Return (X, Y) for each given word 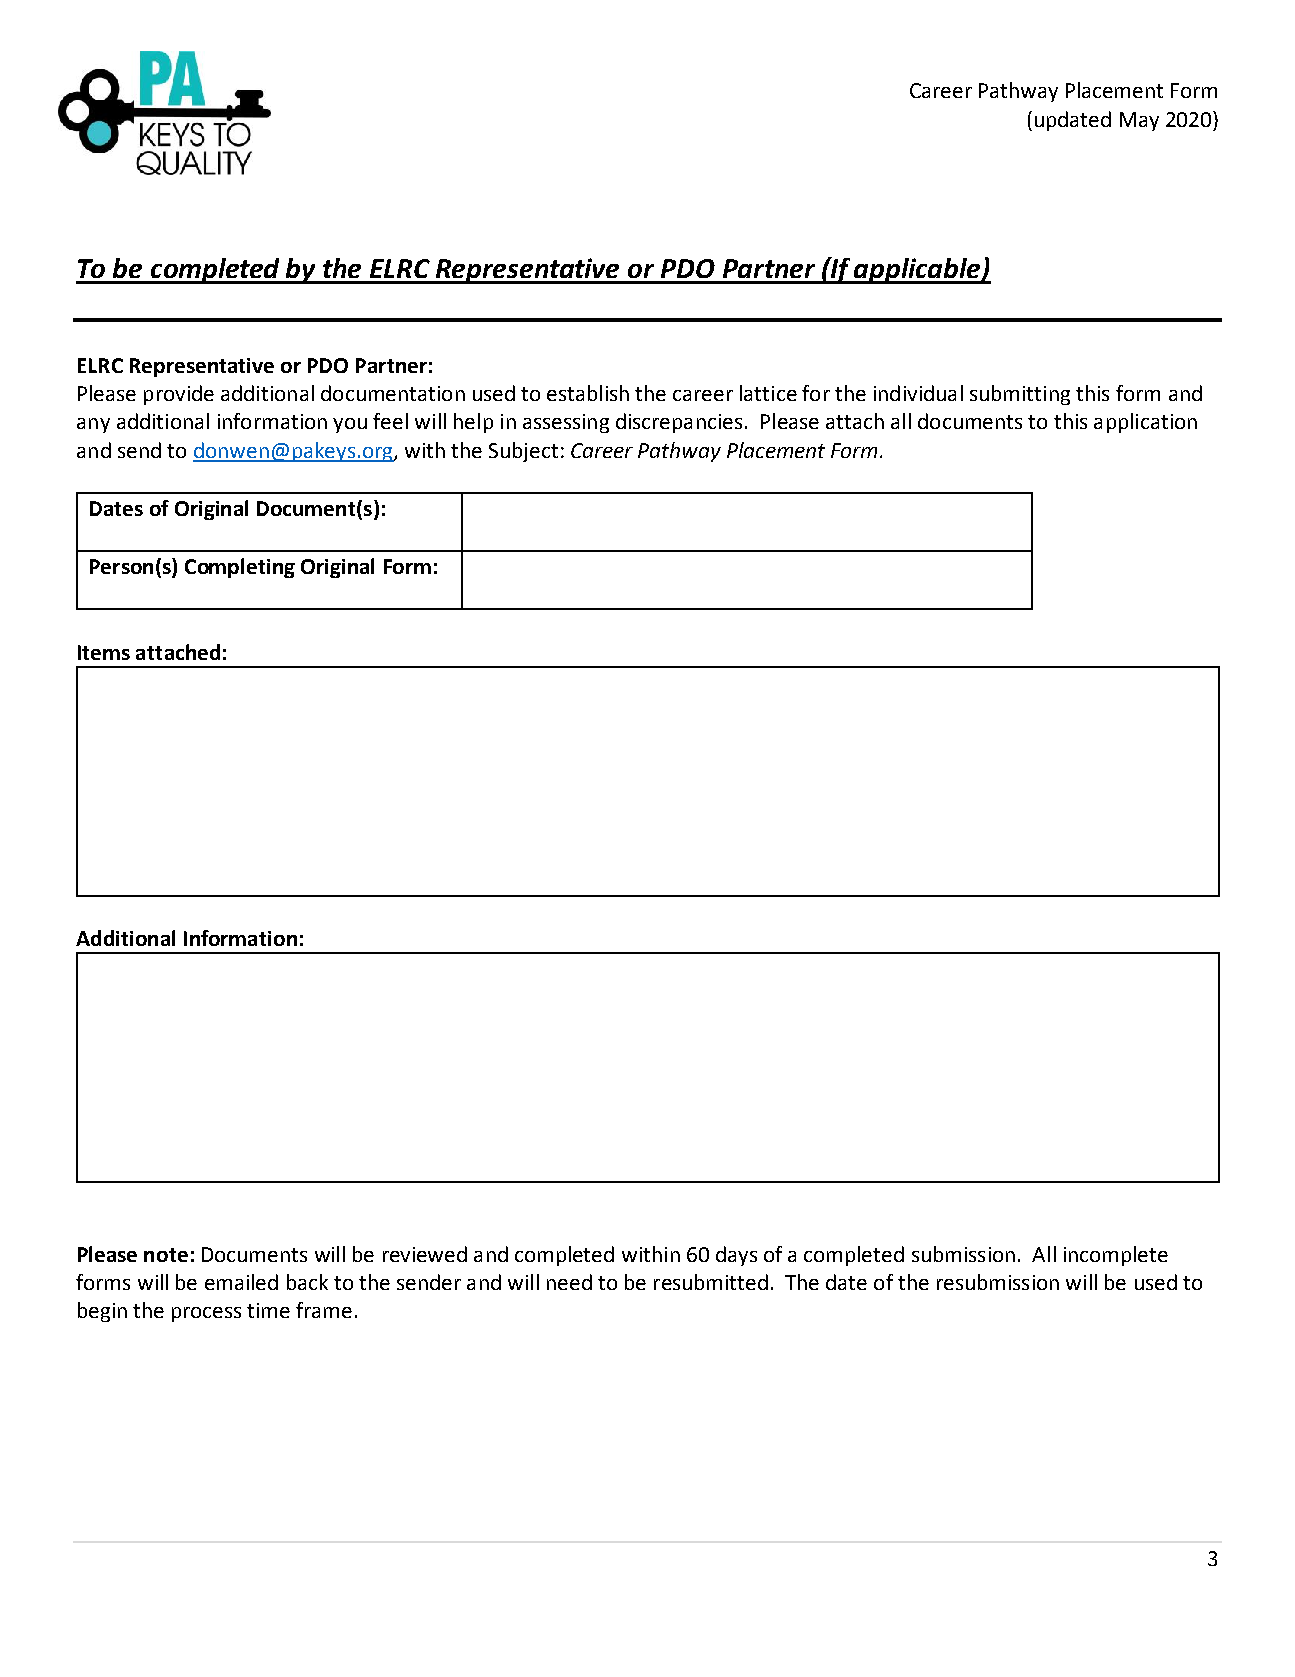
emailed (241, 1282)
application (1145, 423)
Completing (240, 568)
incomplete (1116, 1256)
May (1139, 121)
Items (104, 652)
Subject (523, 452)
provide (179, 395)
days (736, 1256)
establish (588, 393)
